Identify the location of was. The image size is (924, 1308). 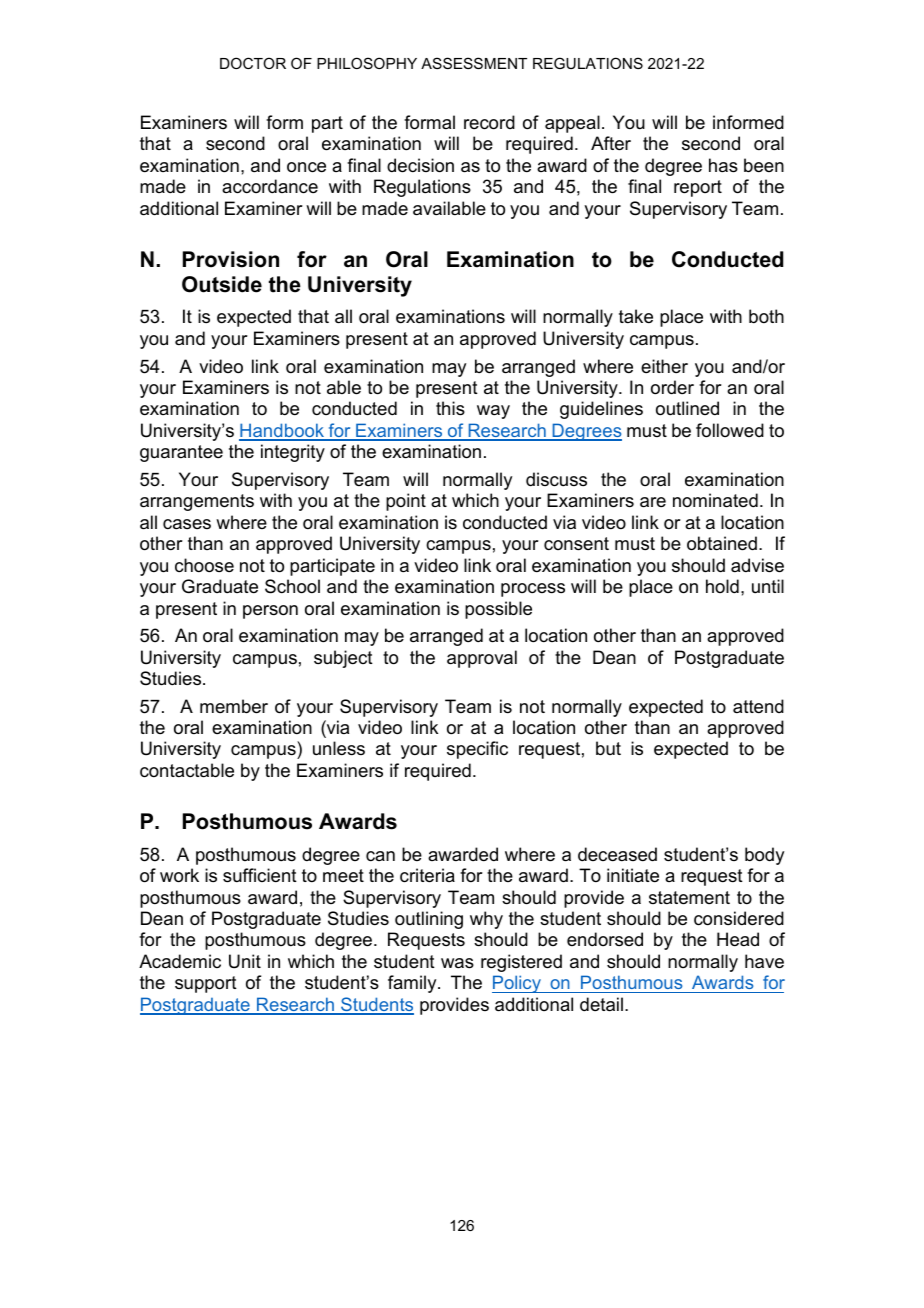
(457, 963).
